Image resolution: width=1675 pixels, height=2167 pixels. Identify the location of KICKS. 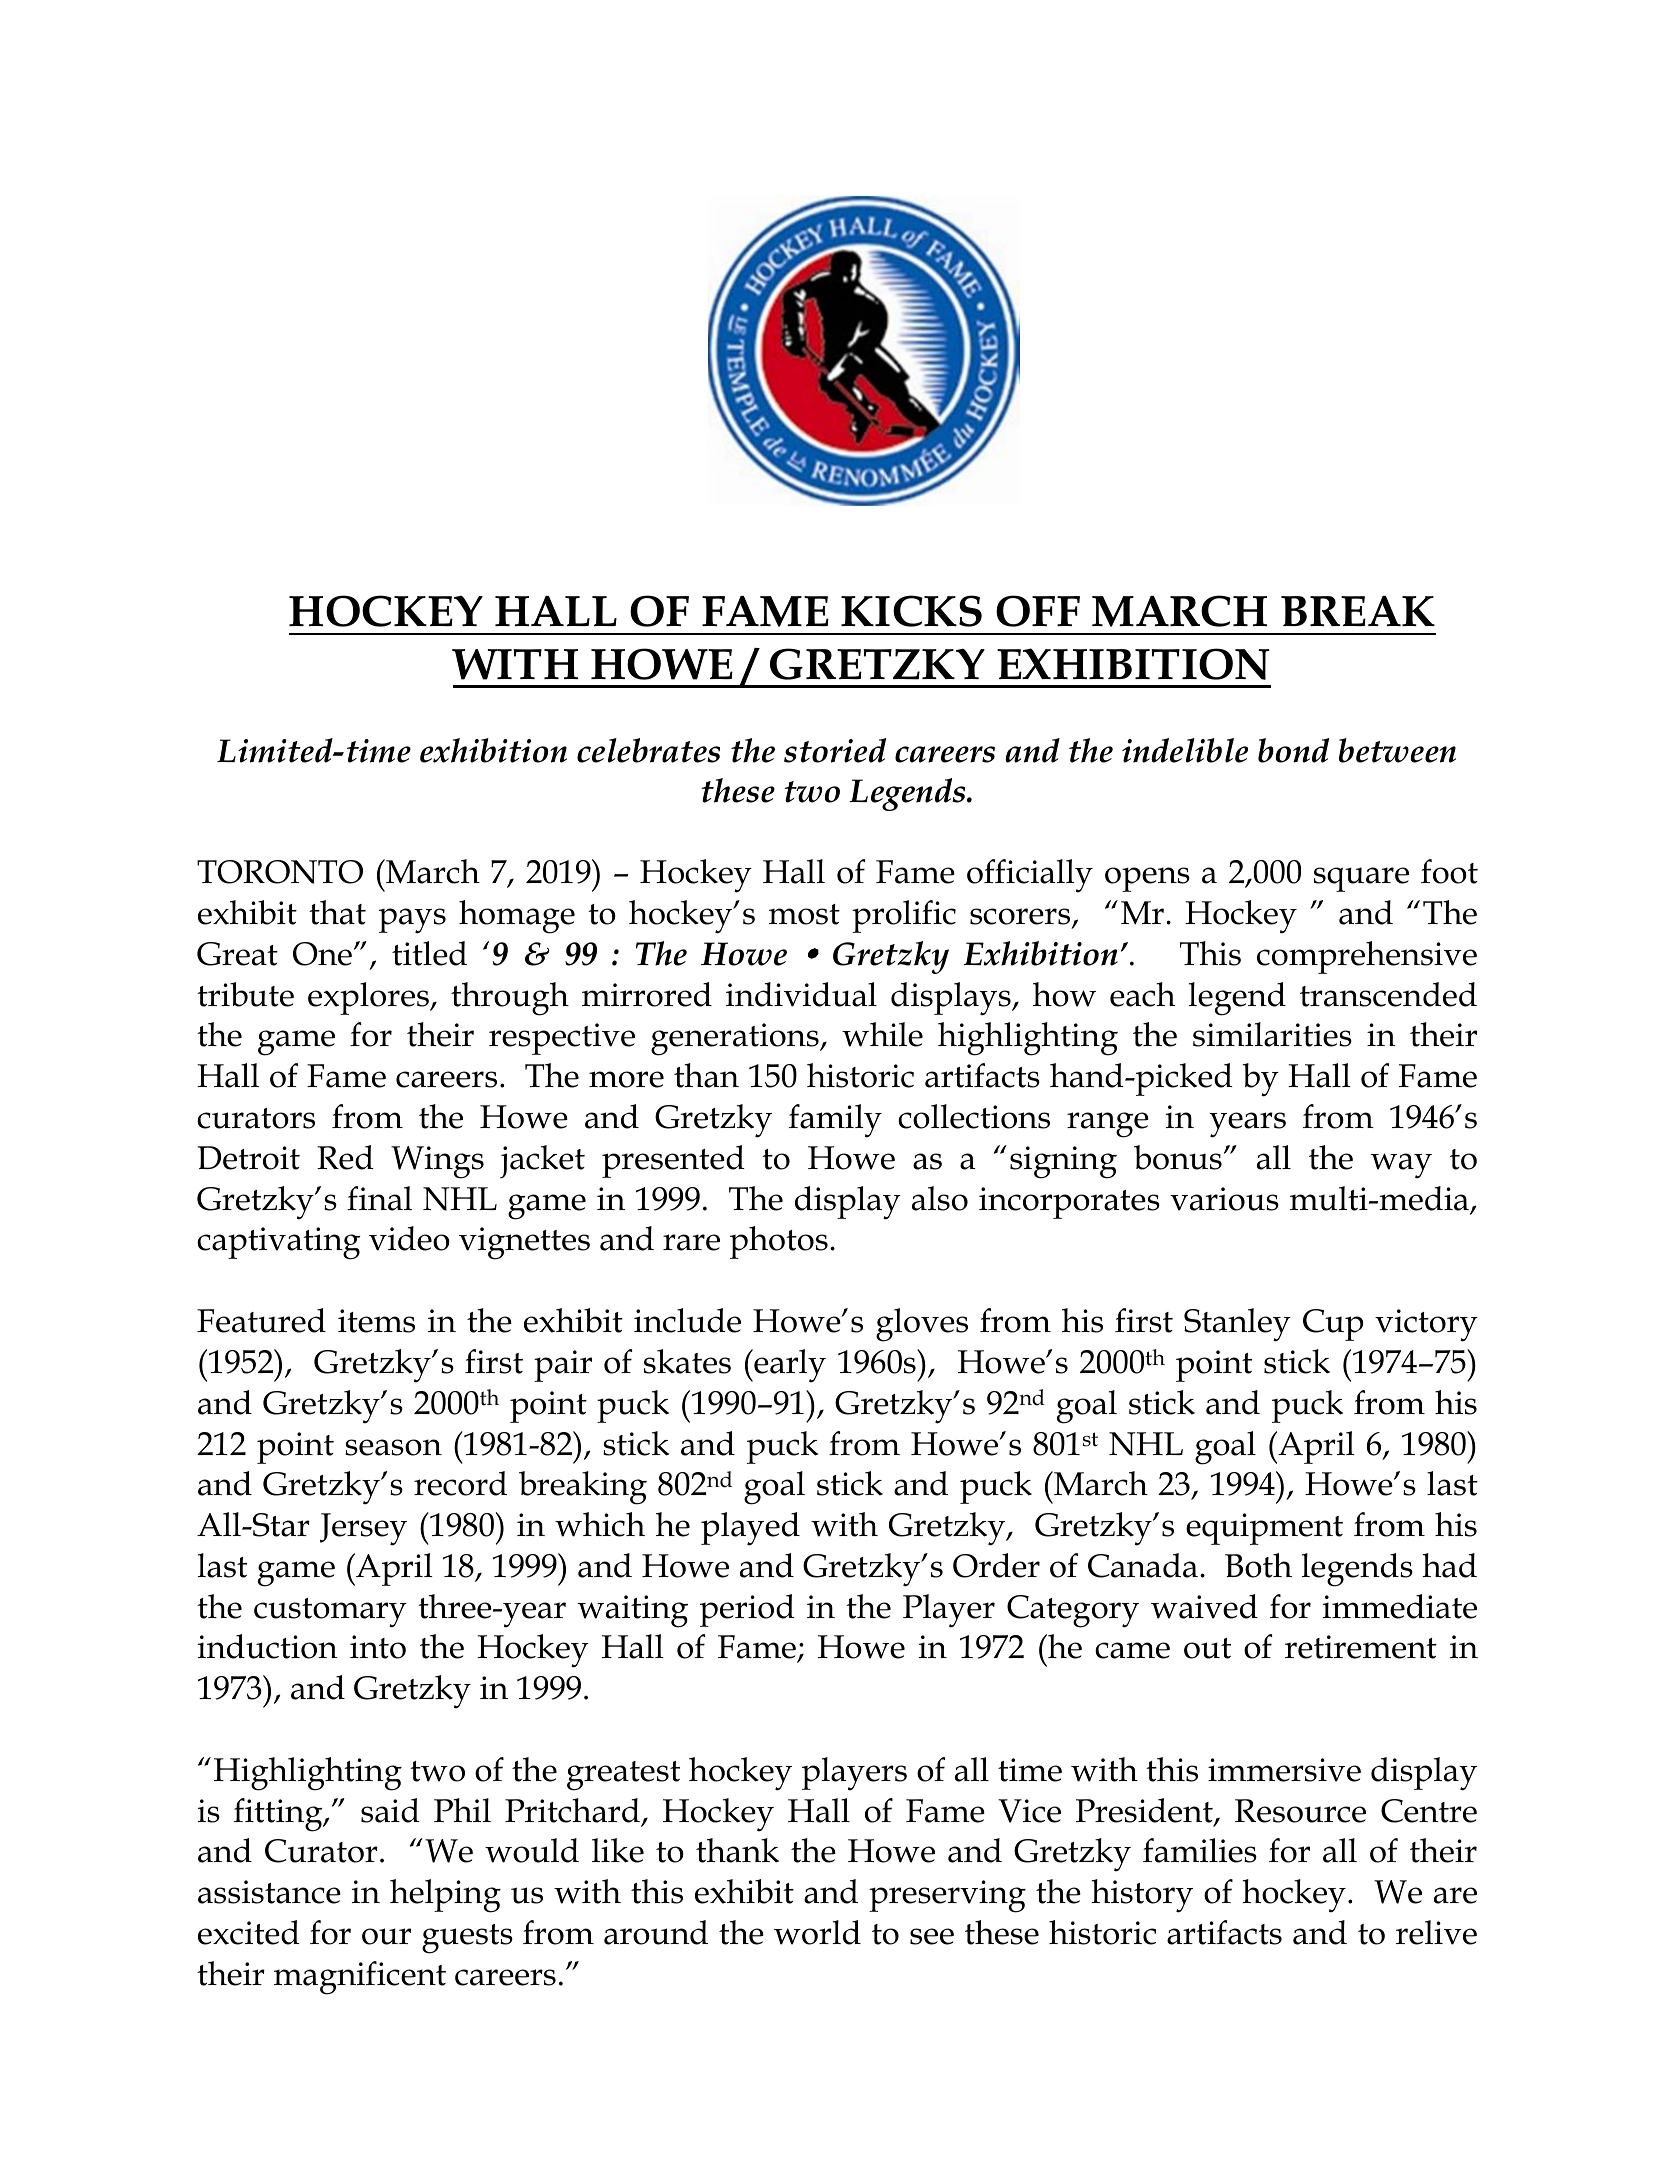
(911, 611).
